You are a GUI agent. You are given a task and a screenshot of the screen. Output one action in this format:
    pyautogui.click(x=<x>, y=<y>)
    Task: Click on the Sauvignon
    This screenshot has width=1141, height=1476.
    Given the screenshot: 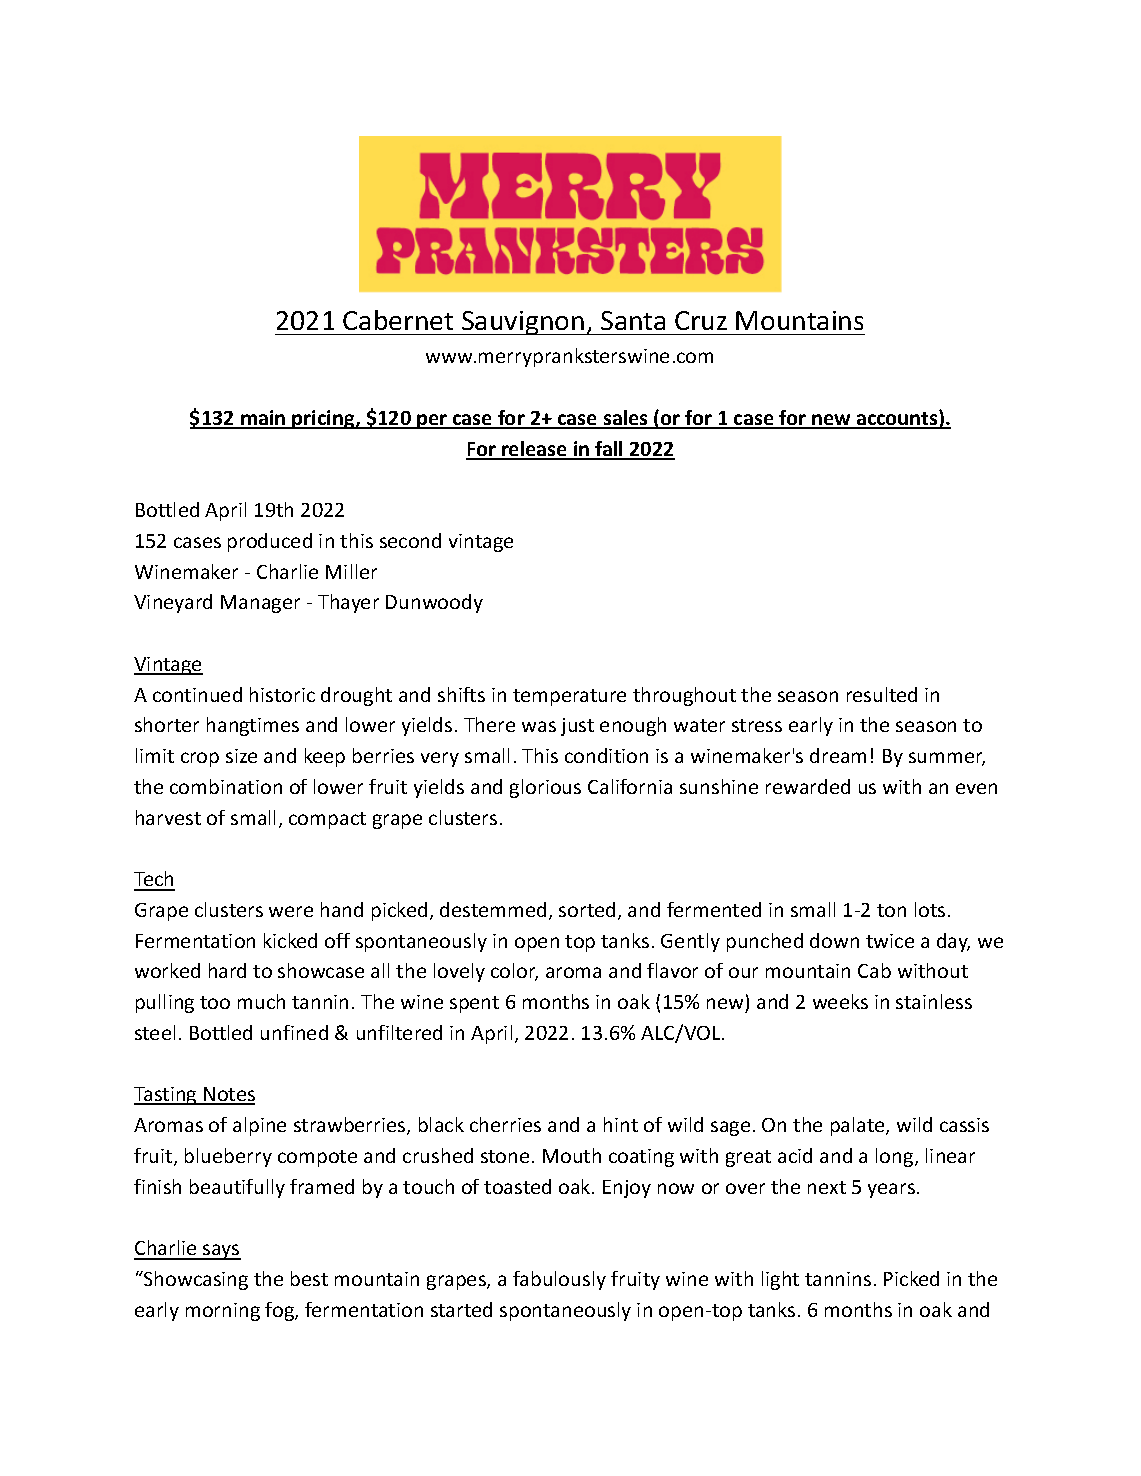 What is the action you would take?
    pyautogui.click(x=523, y=323)
